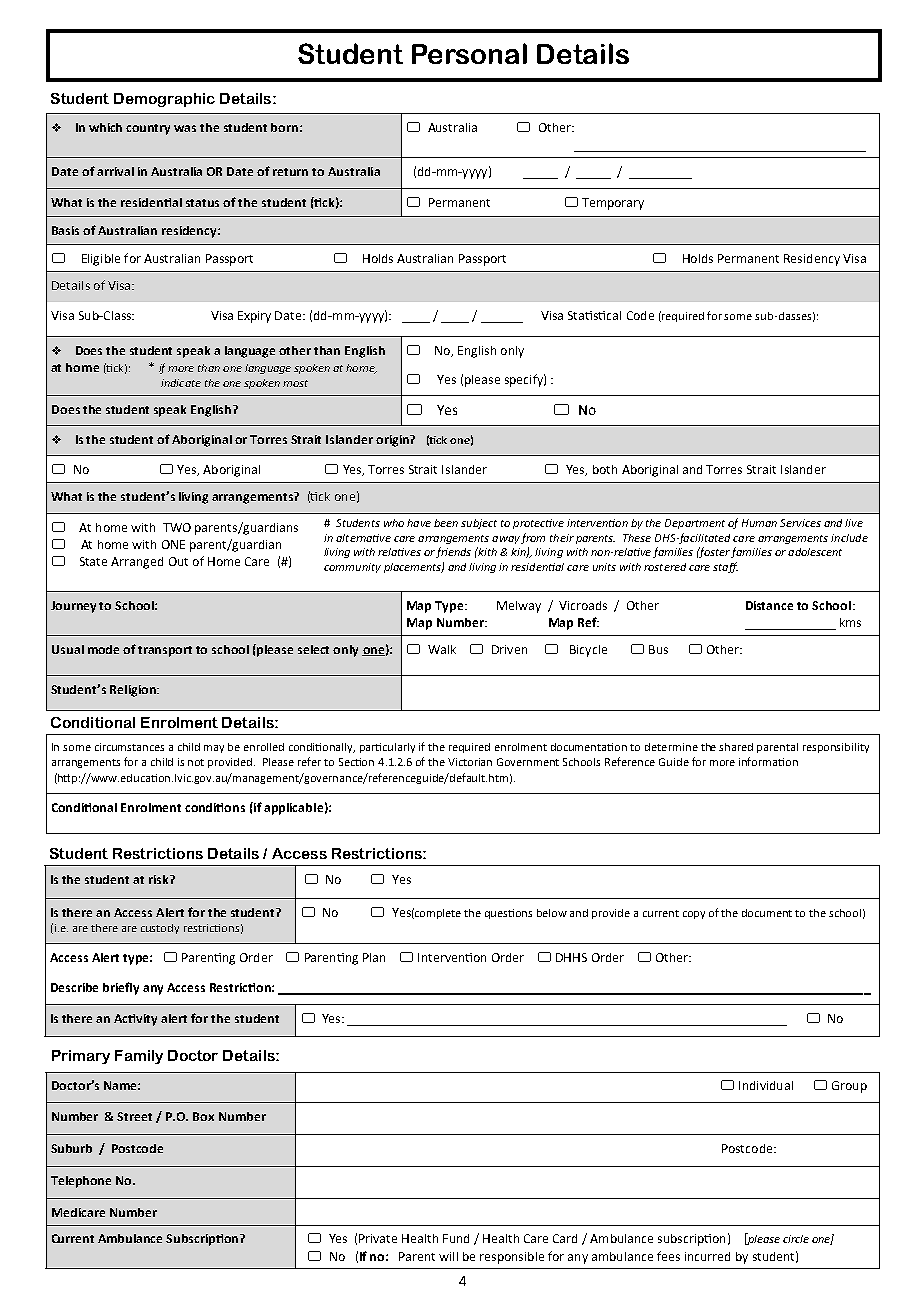  I want to click on Temporary, so click(613, 204).
